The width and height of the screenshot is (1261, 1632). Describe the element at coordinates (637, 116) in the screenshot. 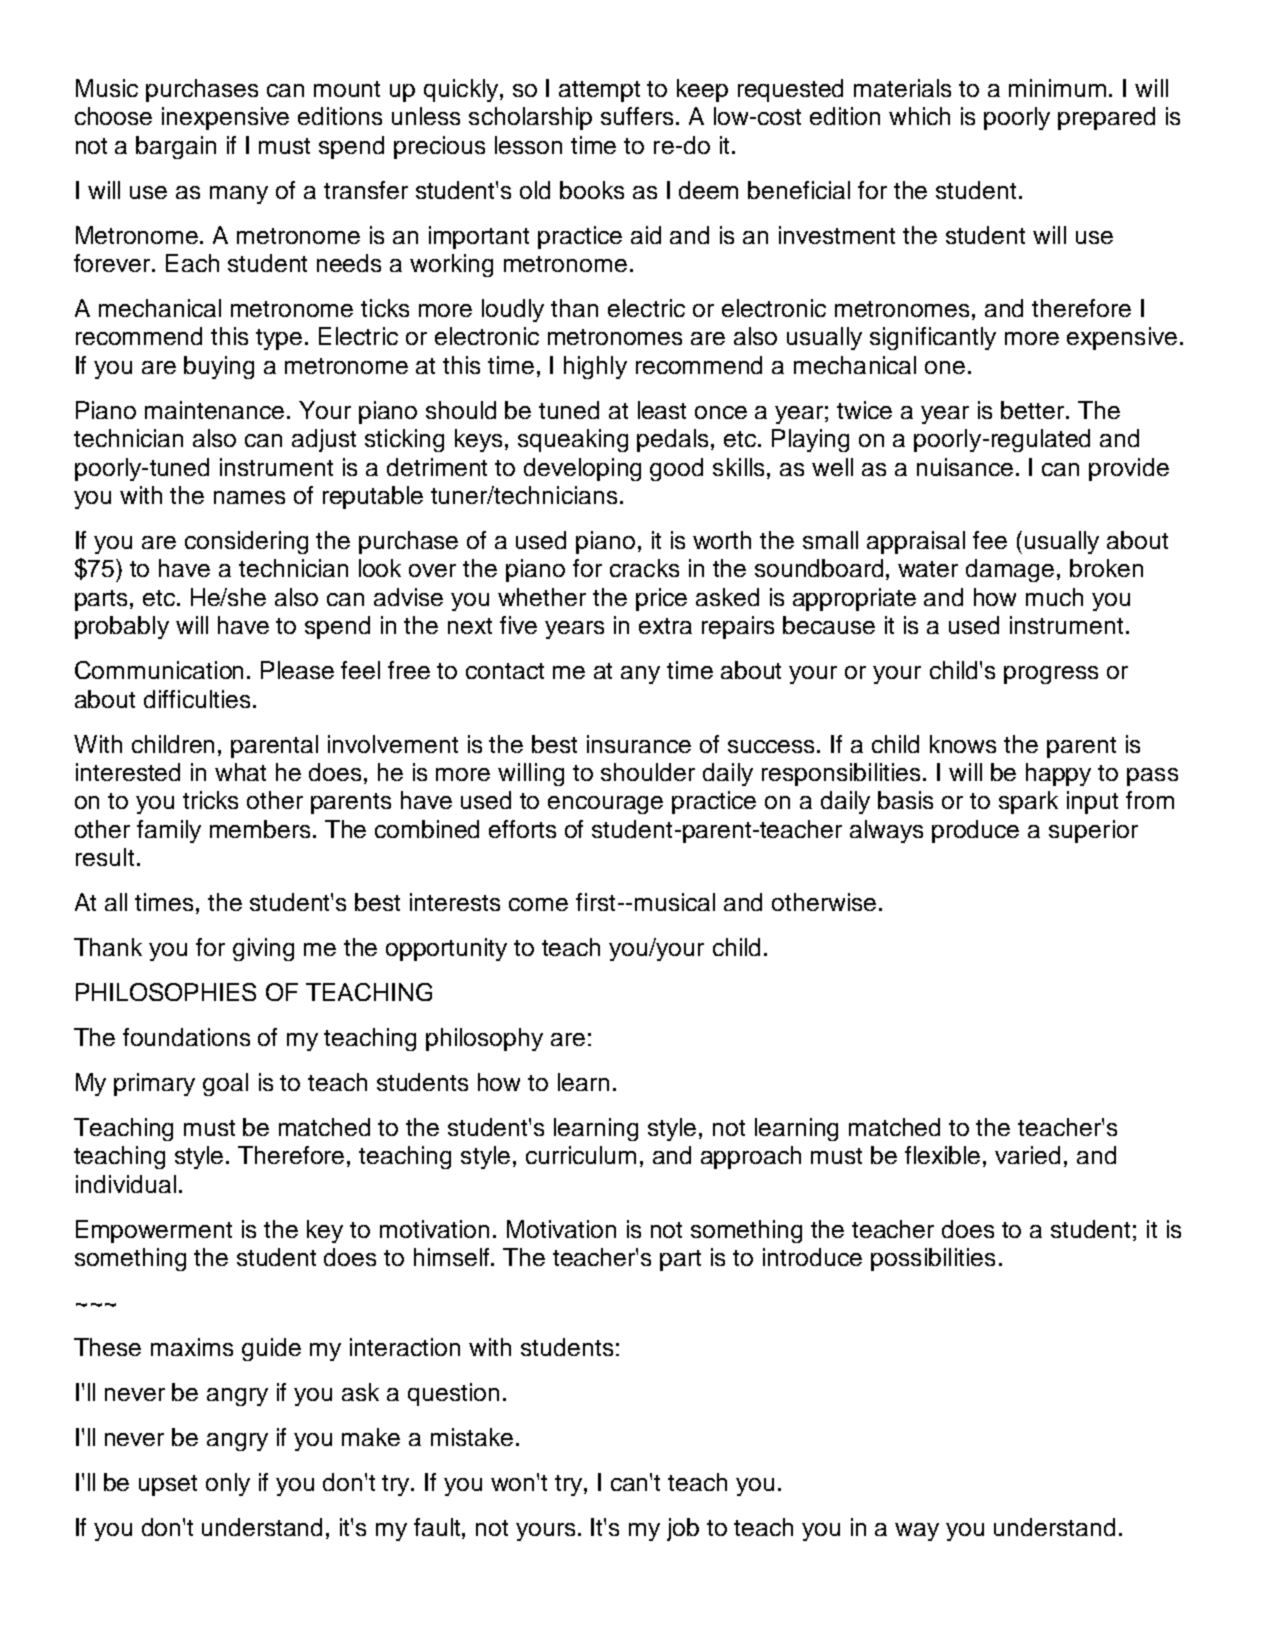

I see `suffers` at that location.
